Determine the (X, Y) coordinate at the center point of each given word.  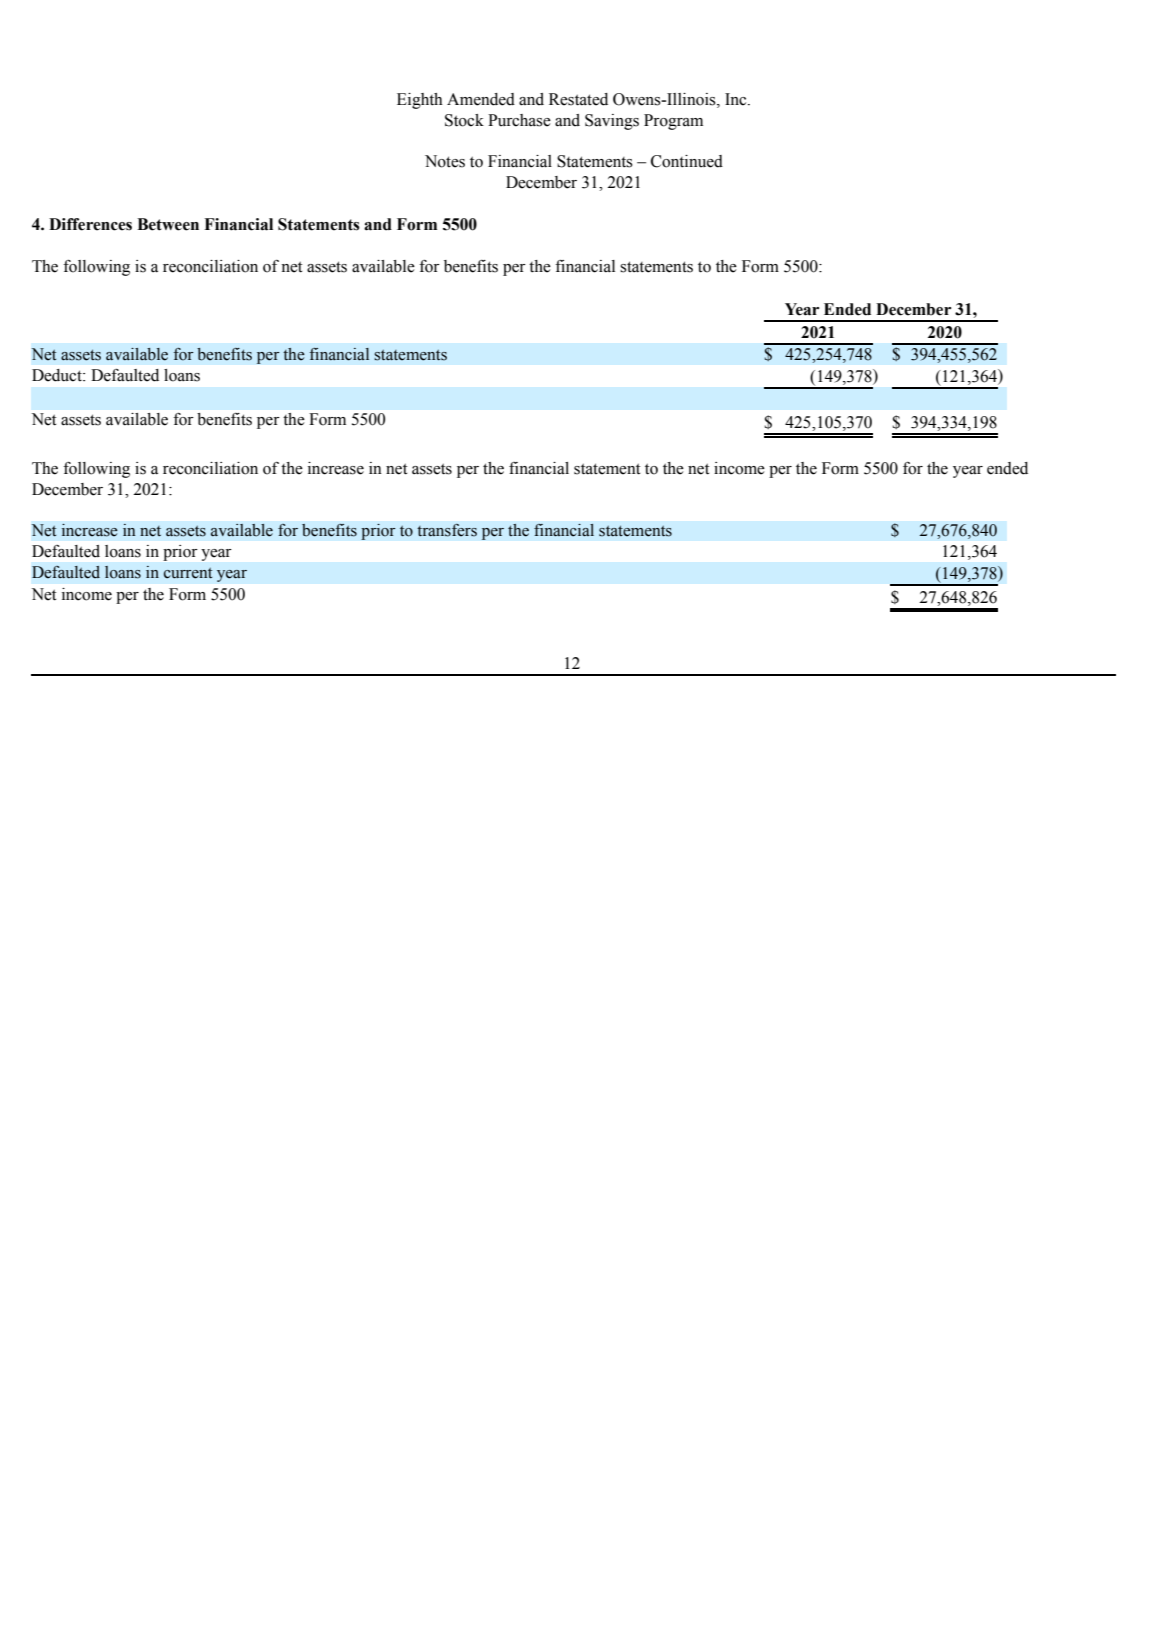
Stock (464, 120)
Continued (687, 161)
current (188, 573)
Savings (612, 122)
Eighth (420, 101)
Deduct (58, 375)
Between (168, 224)
